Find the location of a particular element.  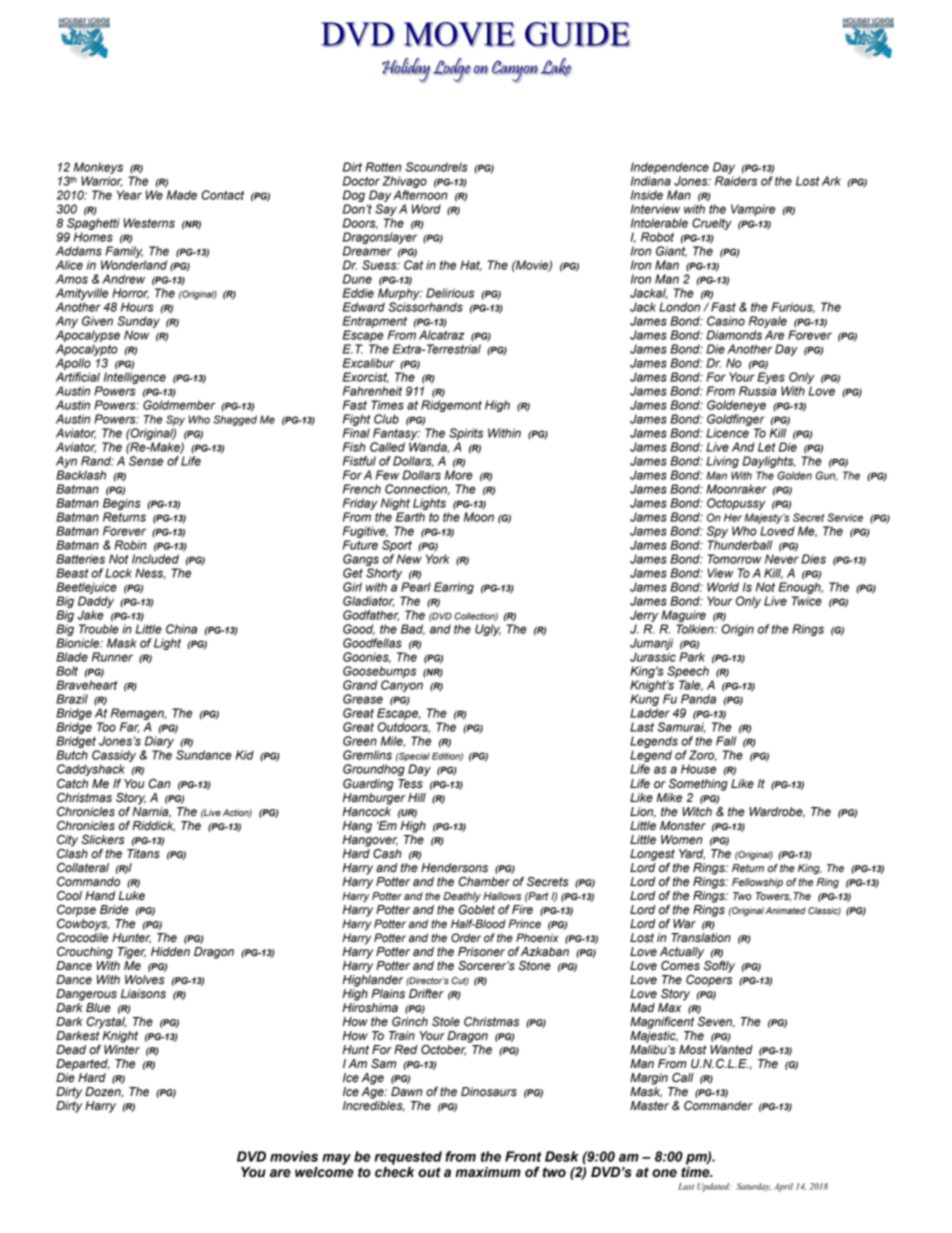

Far is located at coordinates (130, 727).
